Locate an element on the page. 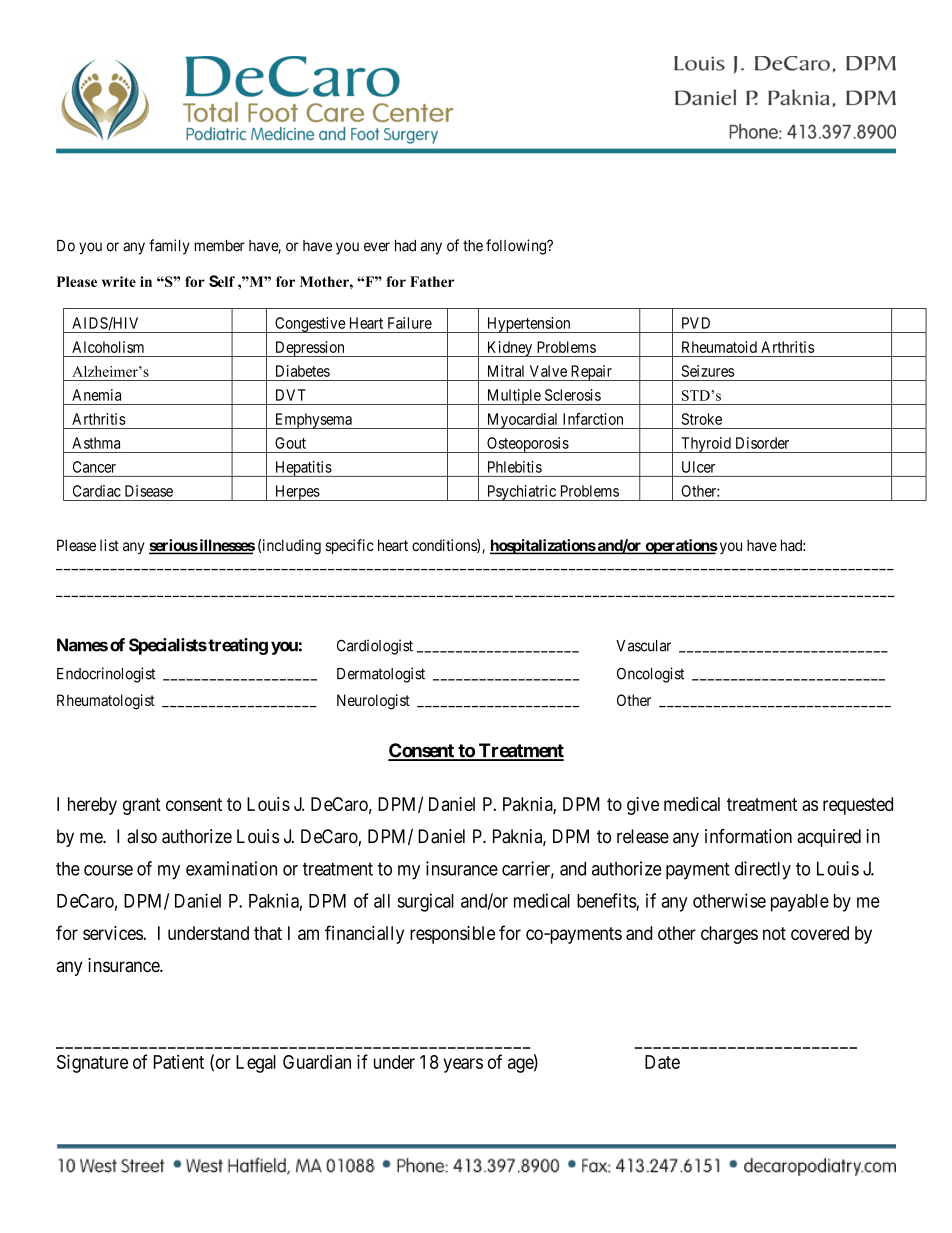 The image size is (952, 1233). give is located at coordinates (643, 806).
